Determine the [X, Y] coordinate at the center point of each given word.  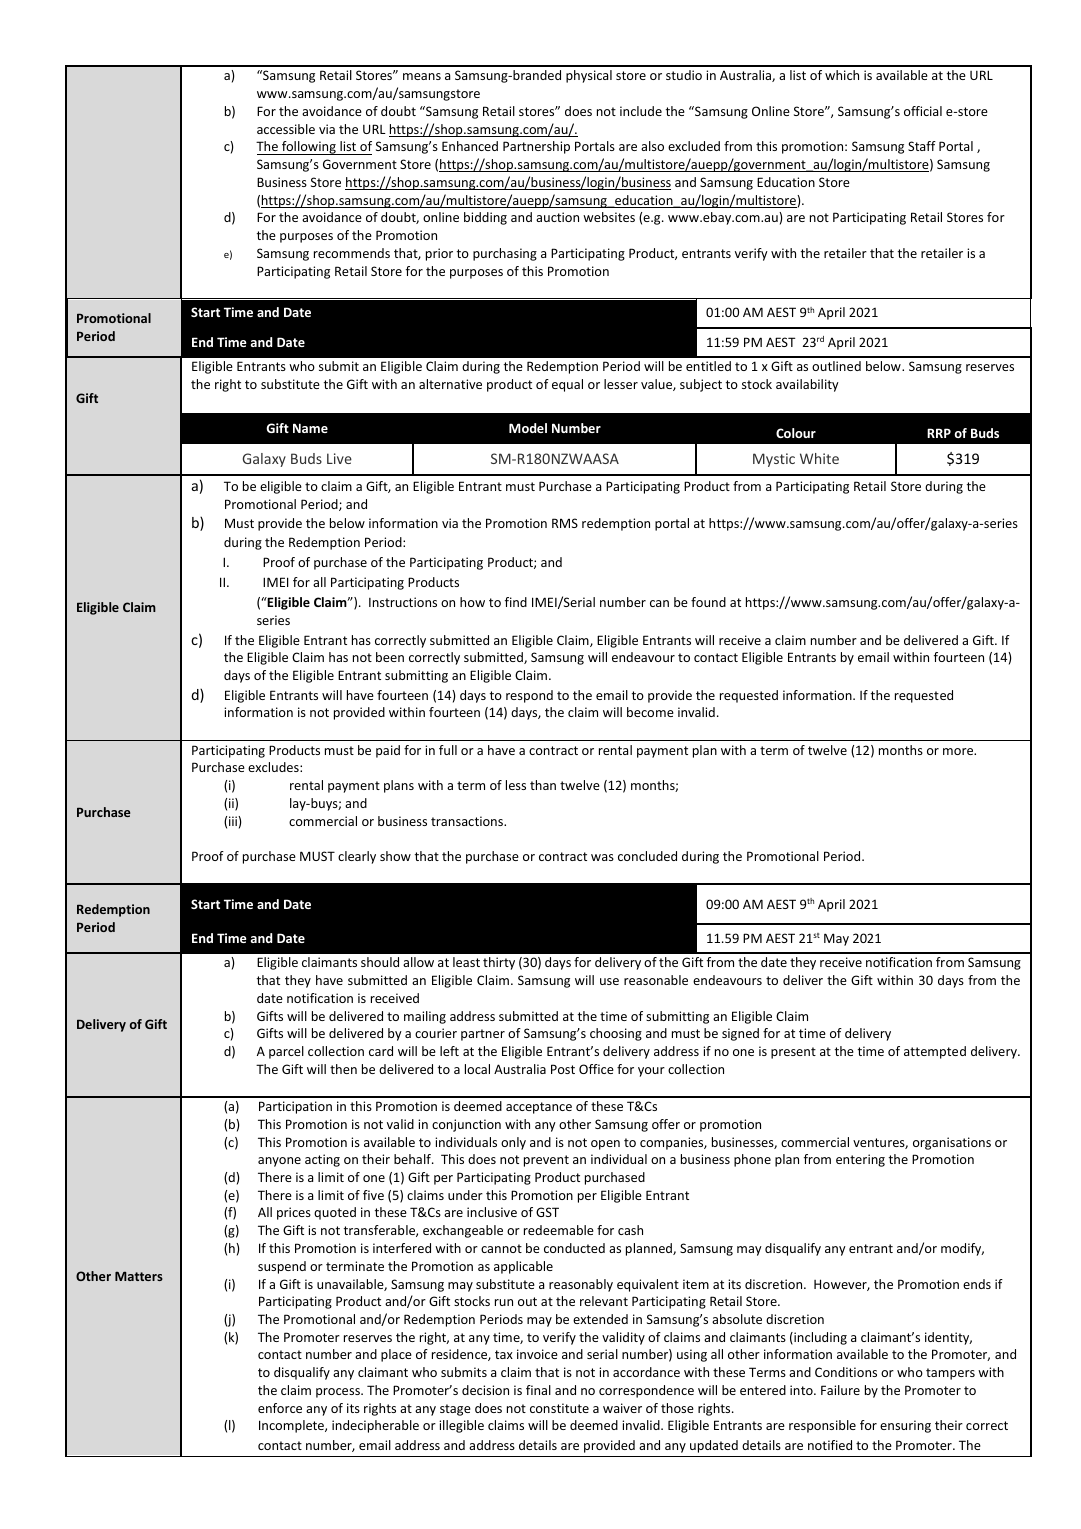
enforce [280, 1408]
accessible [286, 129]
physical [589, 76]
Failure [840, 1390]
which [842, 75]
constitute [559, 1408]
